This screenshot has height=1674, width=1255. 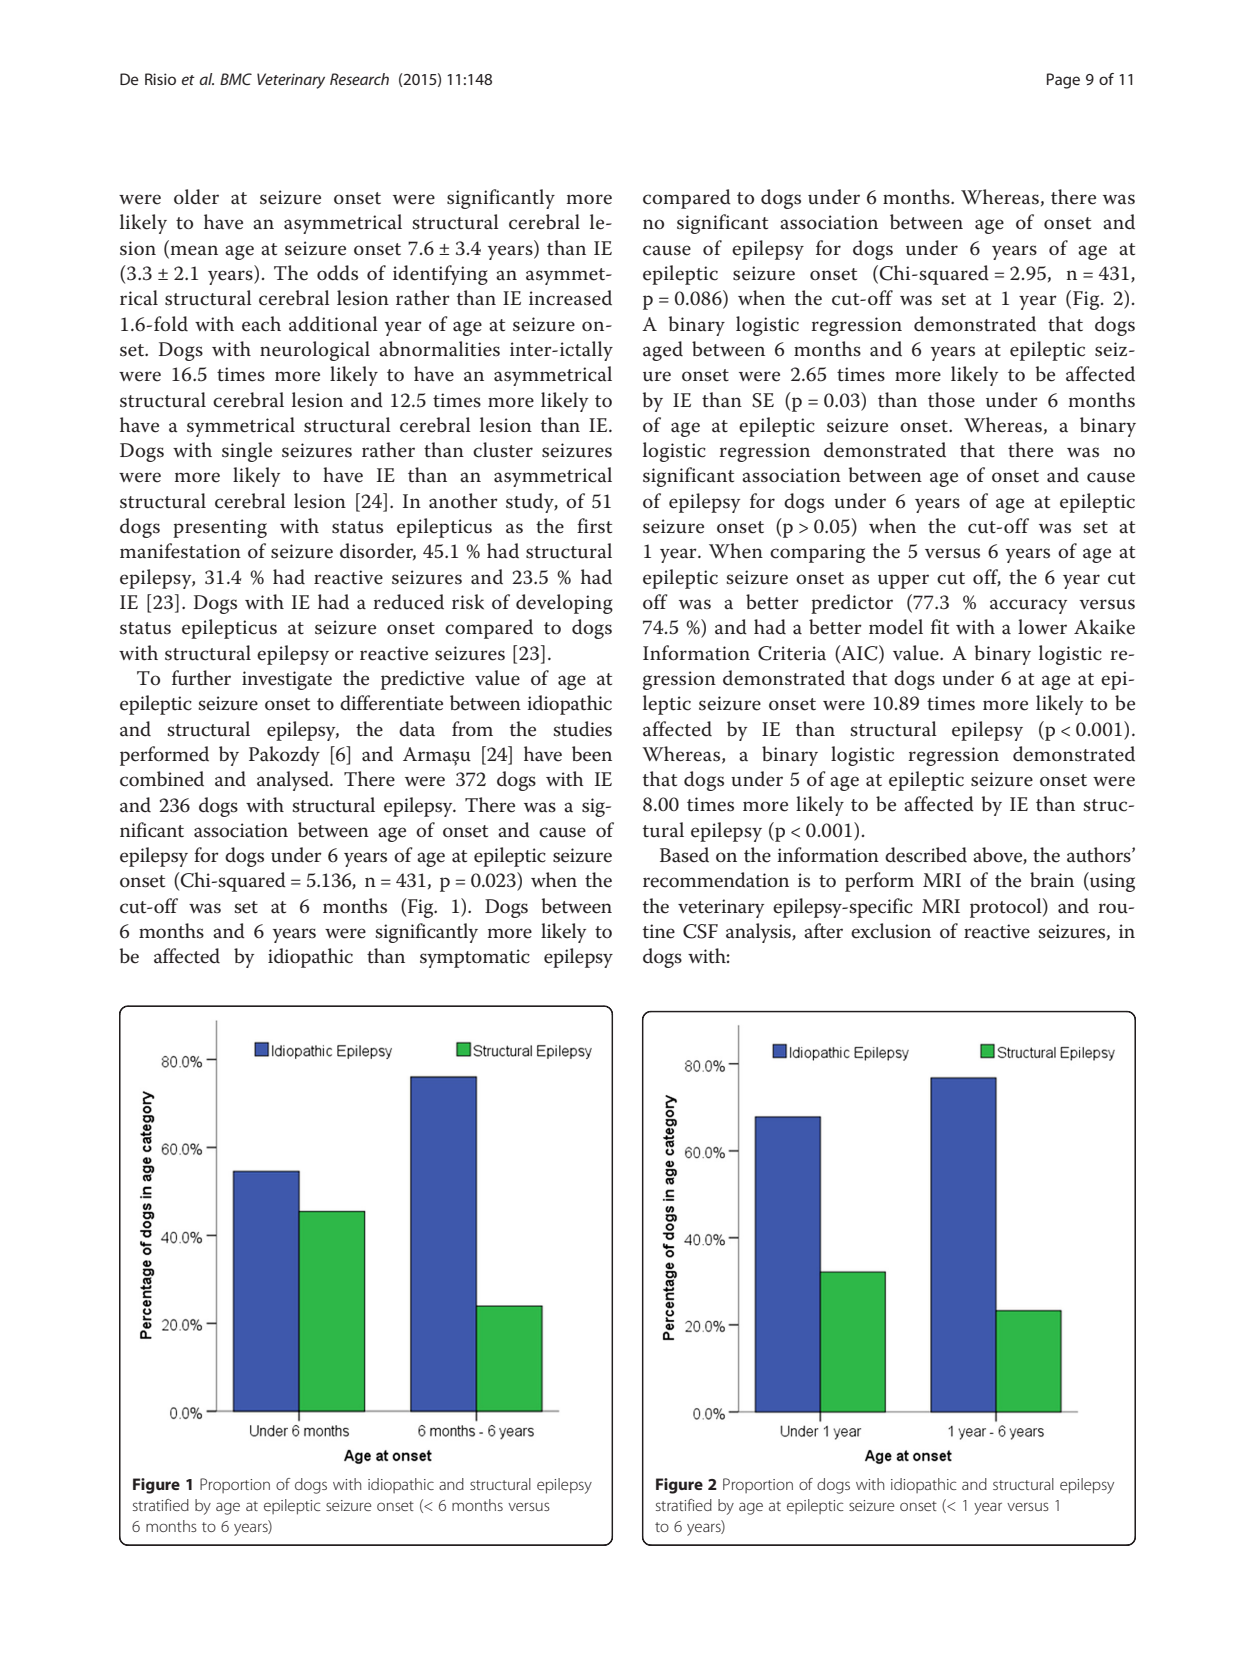 What do you see at coordinates (570, 298) in the screenshot?
I see `increased` at bounding box center [570, 298].
